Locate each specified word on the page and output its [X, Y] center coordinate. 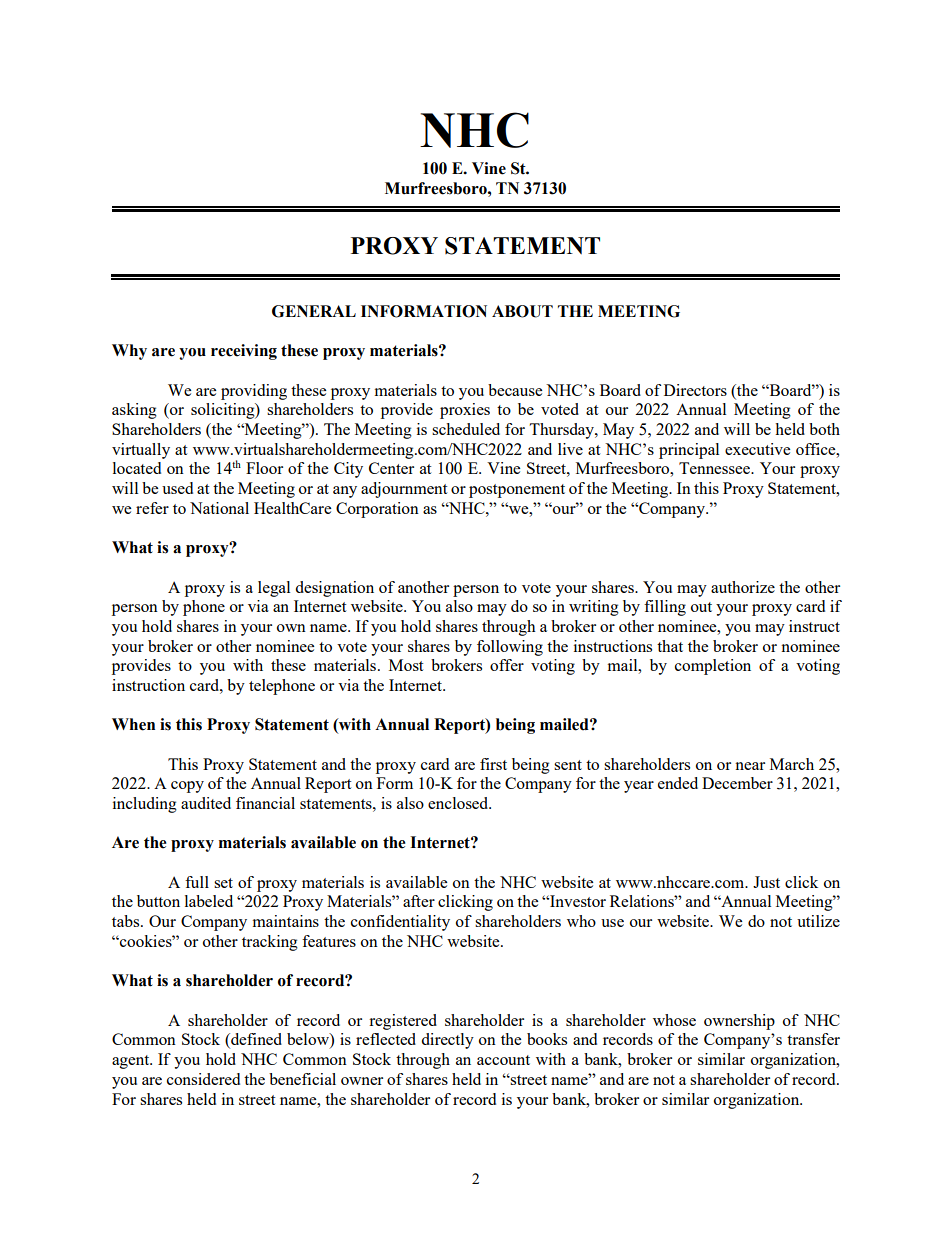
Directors [695, 390]
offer [507, 665]
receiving [244, 352]
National [219, 508]
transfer [813, 1039]
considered [203, 1079]
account [503, 1060]
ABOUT [522, 311]
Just [766, 882]
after [419, 901]
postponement [517, 491]
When [133, 724]
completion [713, 667]
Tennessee [715, 468]
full [197, 882]
